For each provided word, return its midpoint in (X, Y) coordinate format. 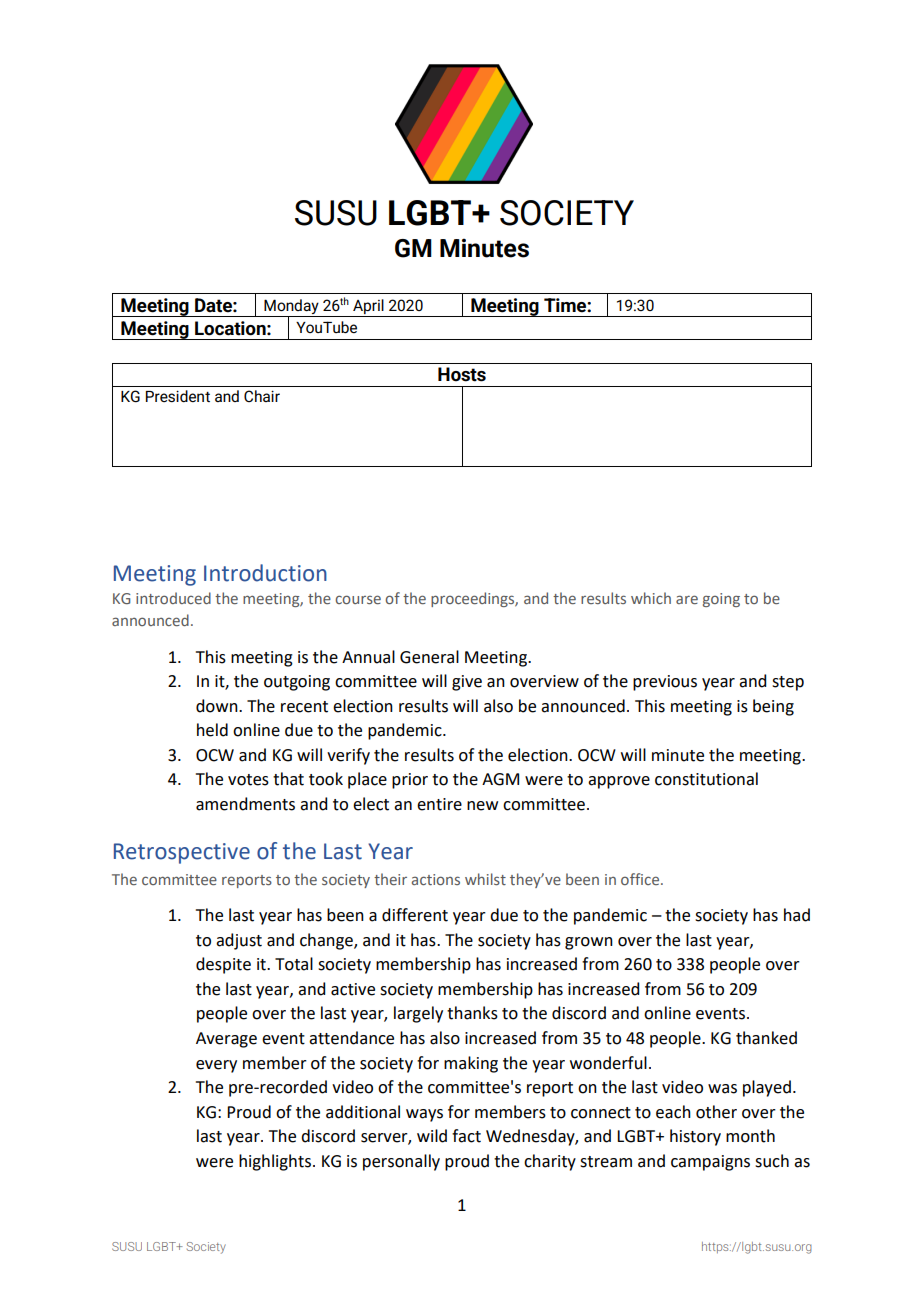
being (773, 707)
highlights (275, 1162)
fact (466, 1136)
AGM (500, 779)
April (368, 306)
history (695, 1137)
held (212, 730)
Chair (262, 396)
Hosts (462, 374)
